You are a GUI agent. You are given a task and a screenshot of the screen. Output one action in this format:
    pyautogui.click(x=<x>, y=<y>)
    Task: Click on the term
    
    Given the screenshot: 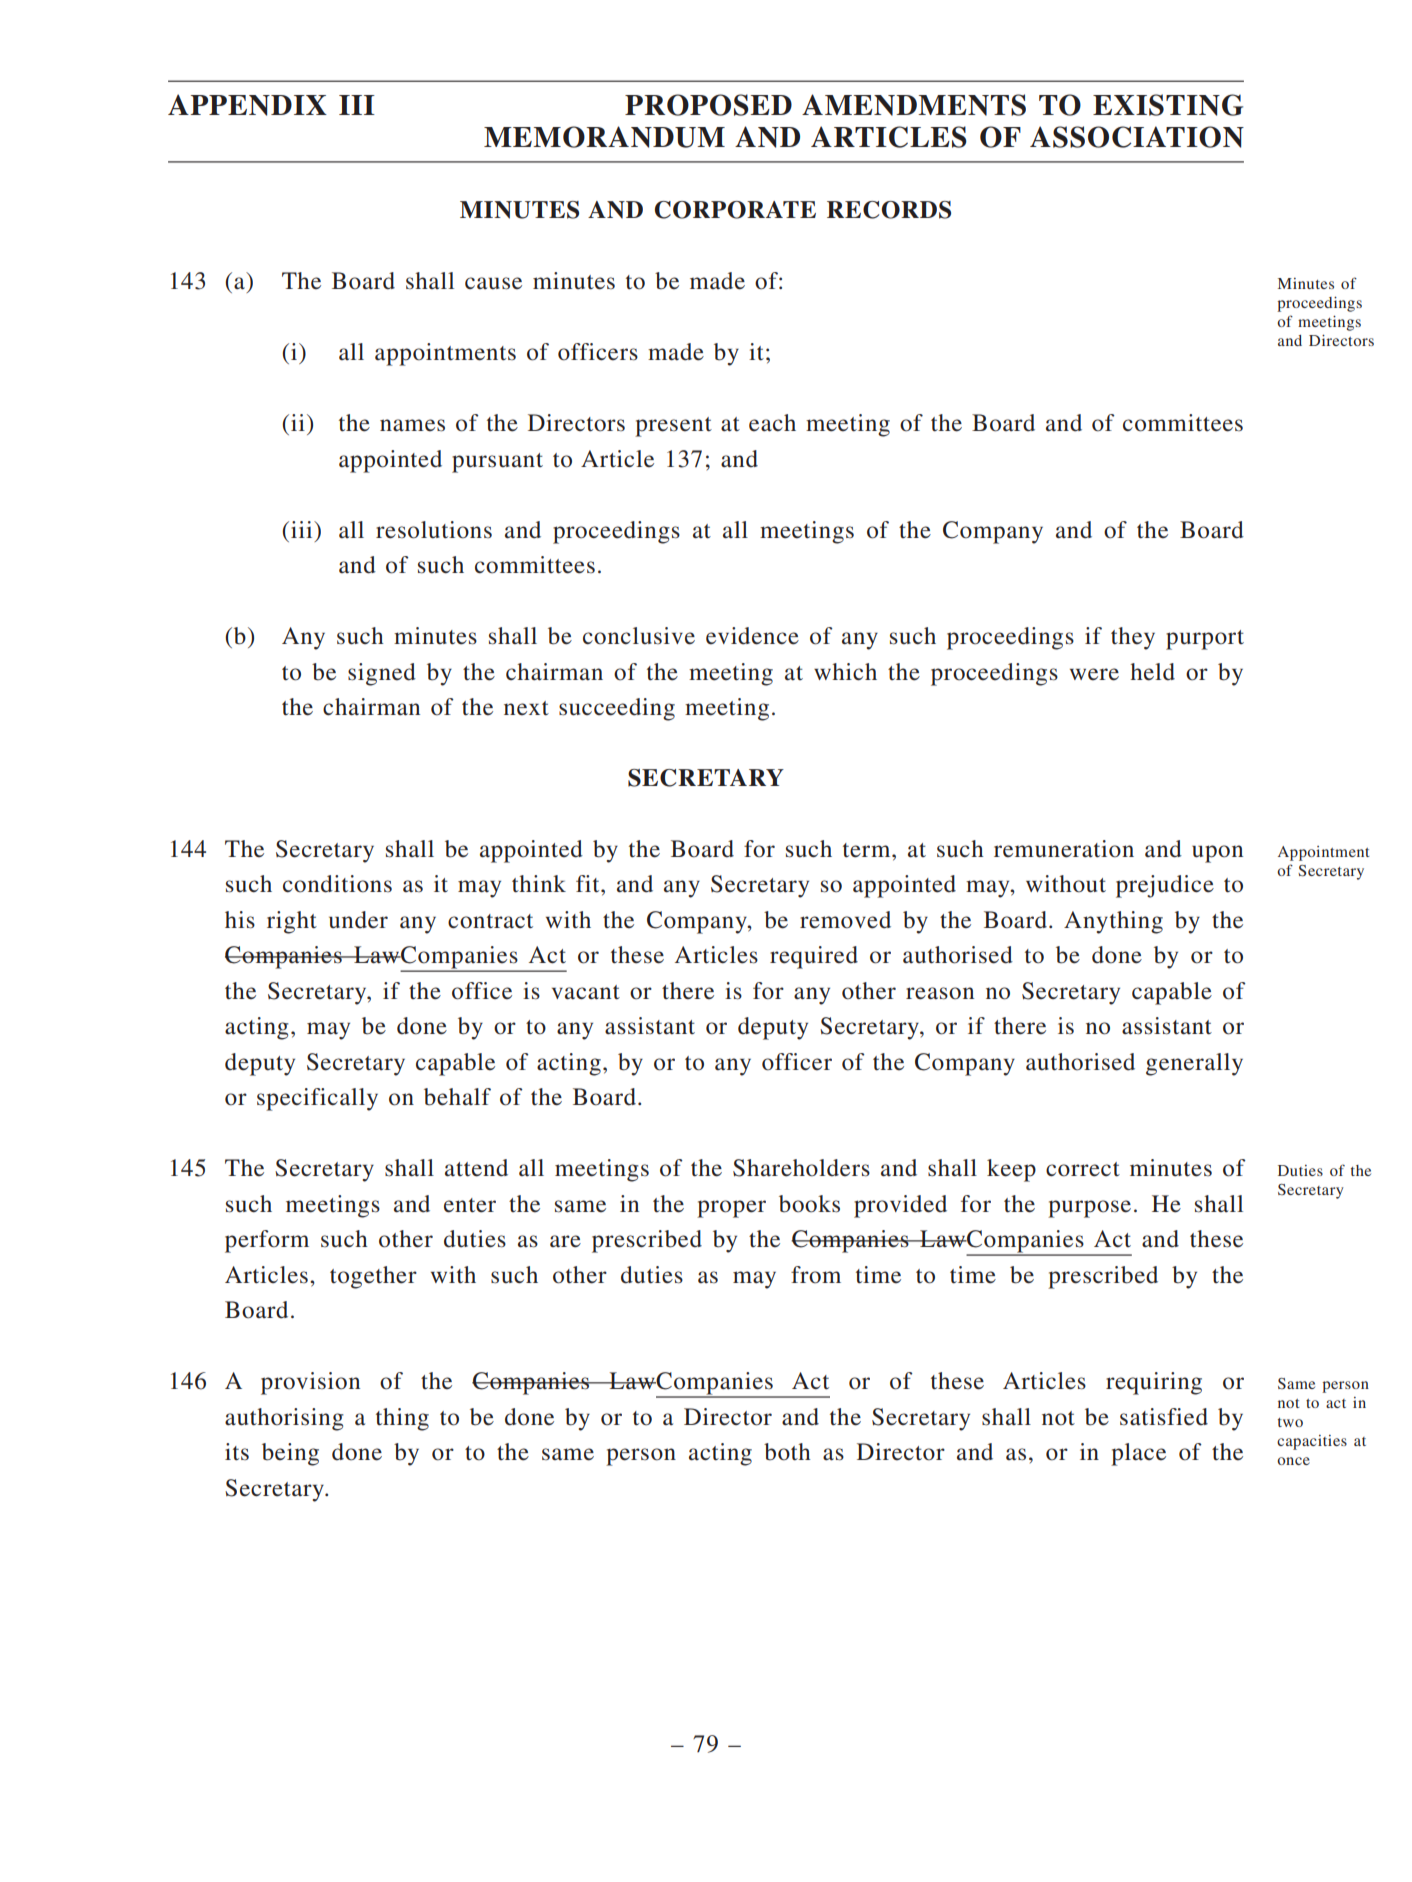 What is the action you would take?
    pyautogui.click(x=868, y=850)
